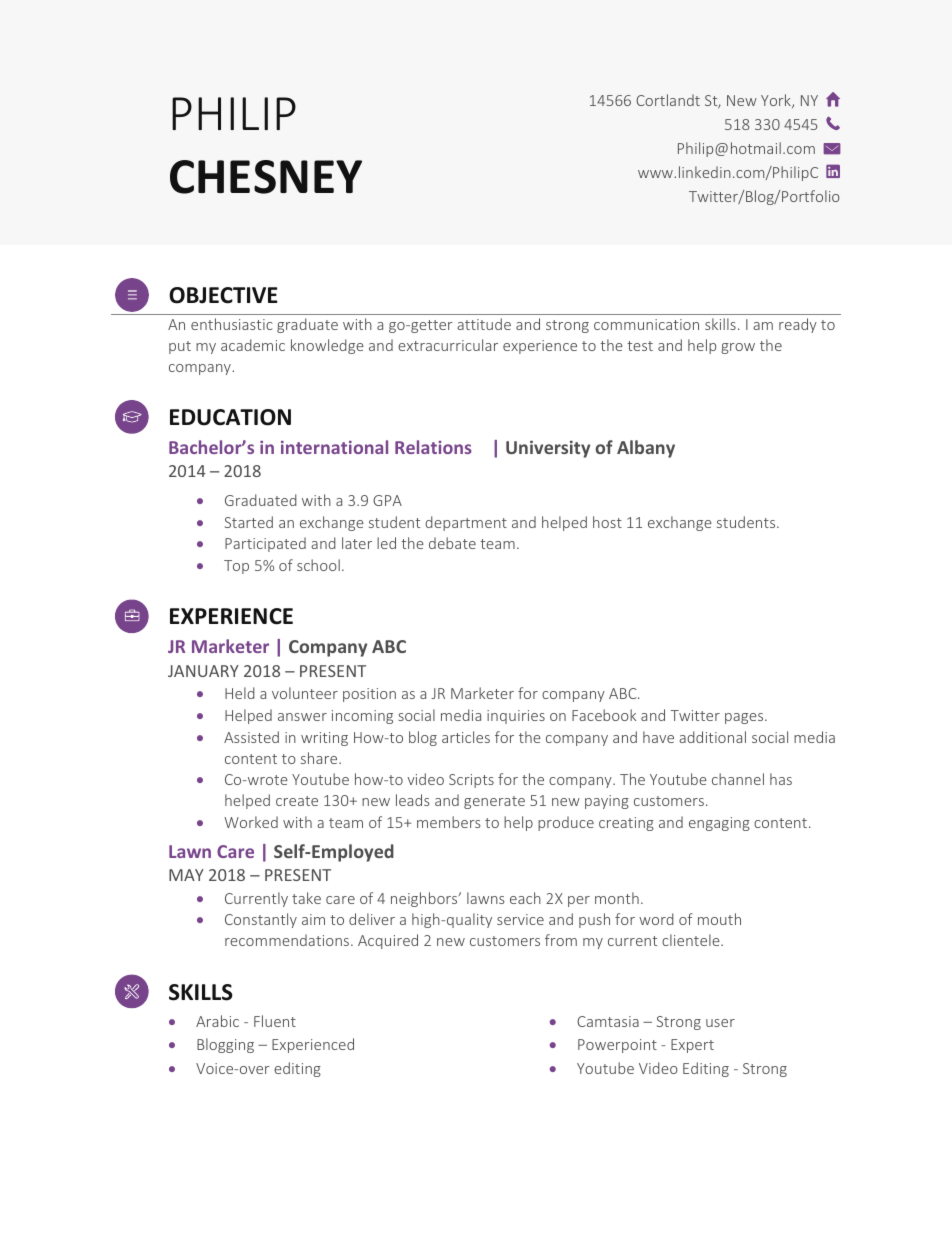 The height and width of the screenshot is (1233, 952). Describe the element at coordinates (516, 717) in the screenshot. I see `inquiries` at that location.
